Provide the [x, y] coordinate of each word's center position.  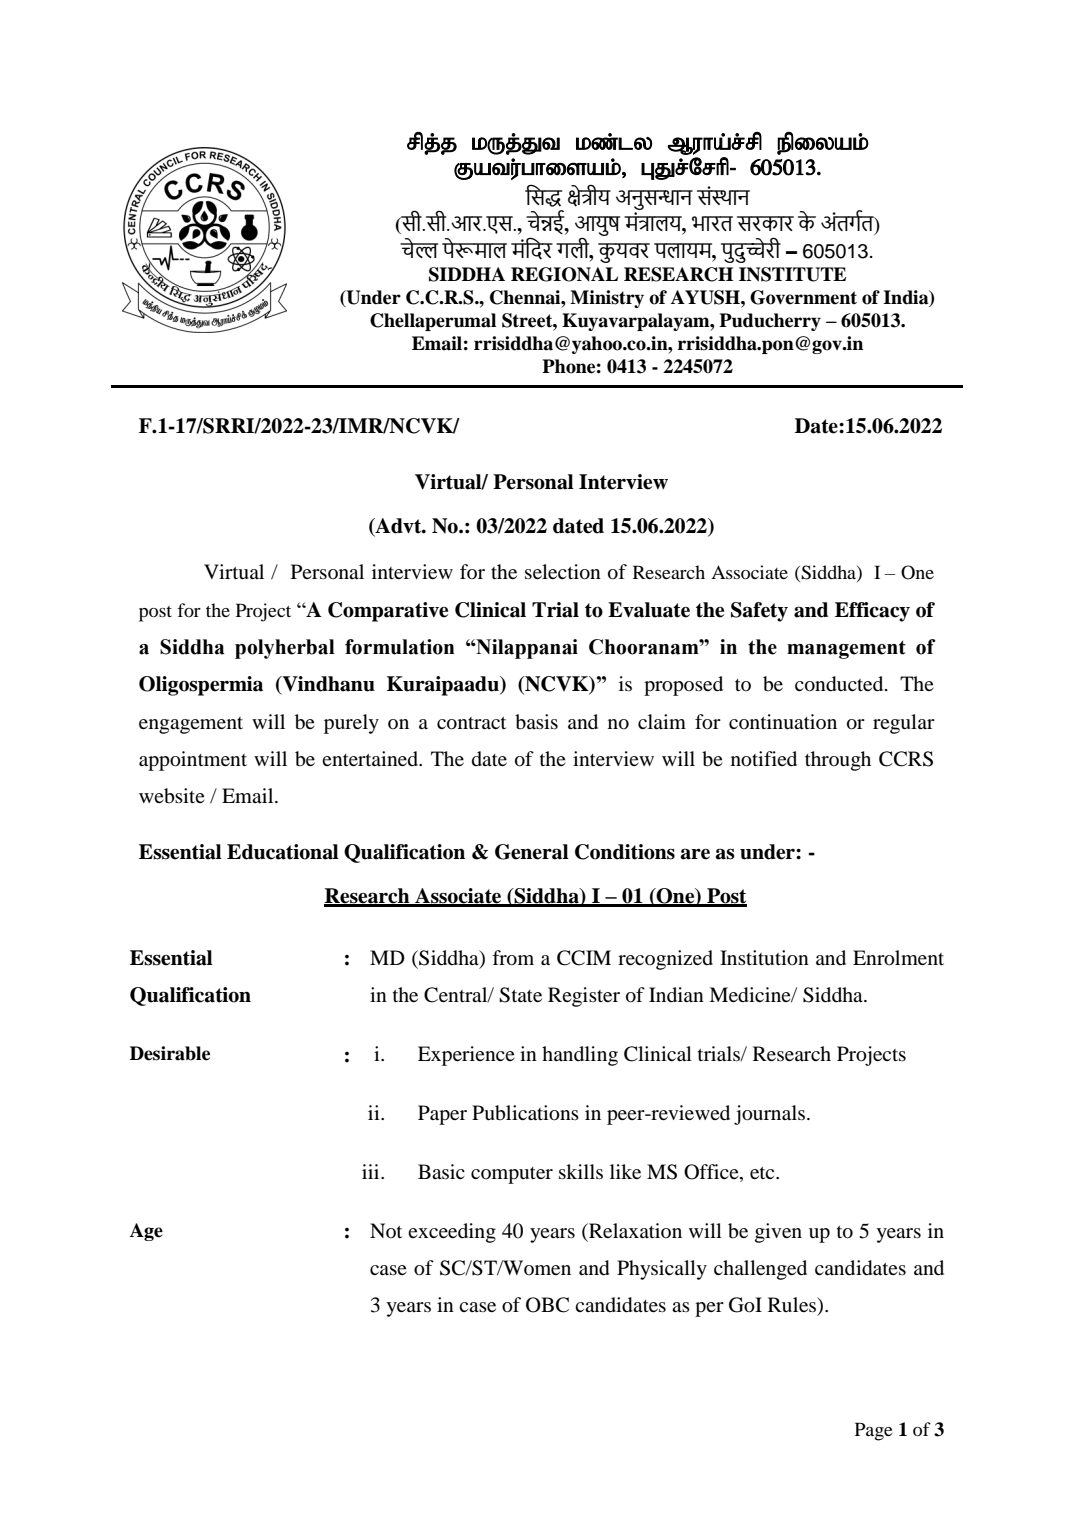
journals [769, 1115]
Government [803, 297]
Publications [525, 1113]
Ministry [607, 299]
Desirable [170, 1053]
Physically [662, 1270]
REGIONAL [564, 274]
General [532, 852]
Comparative [388, 612]
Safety [759, 612]
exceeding [452, 1233]
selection [563, 572]
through [838, 761]
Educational [283, 852]
